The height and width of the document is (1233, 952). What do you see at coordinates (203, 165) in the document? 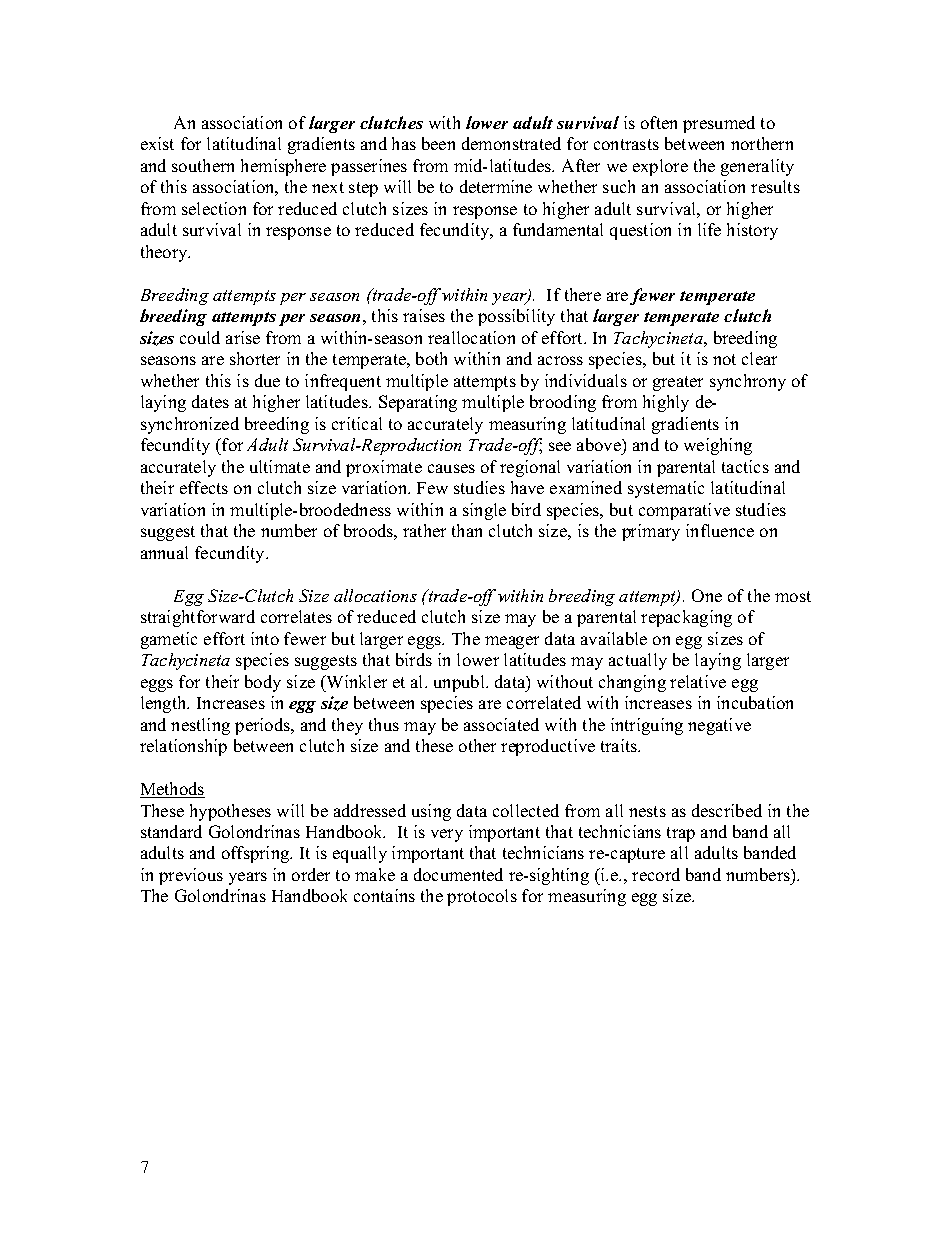
I see `southern` at bounding box center [203, 165].
